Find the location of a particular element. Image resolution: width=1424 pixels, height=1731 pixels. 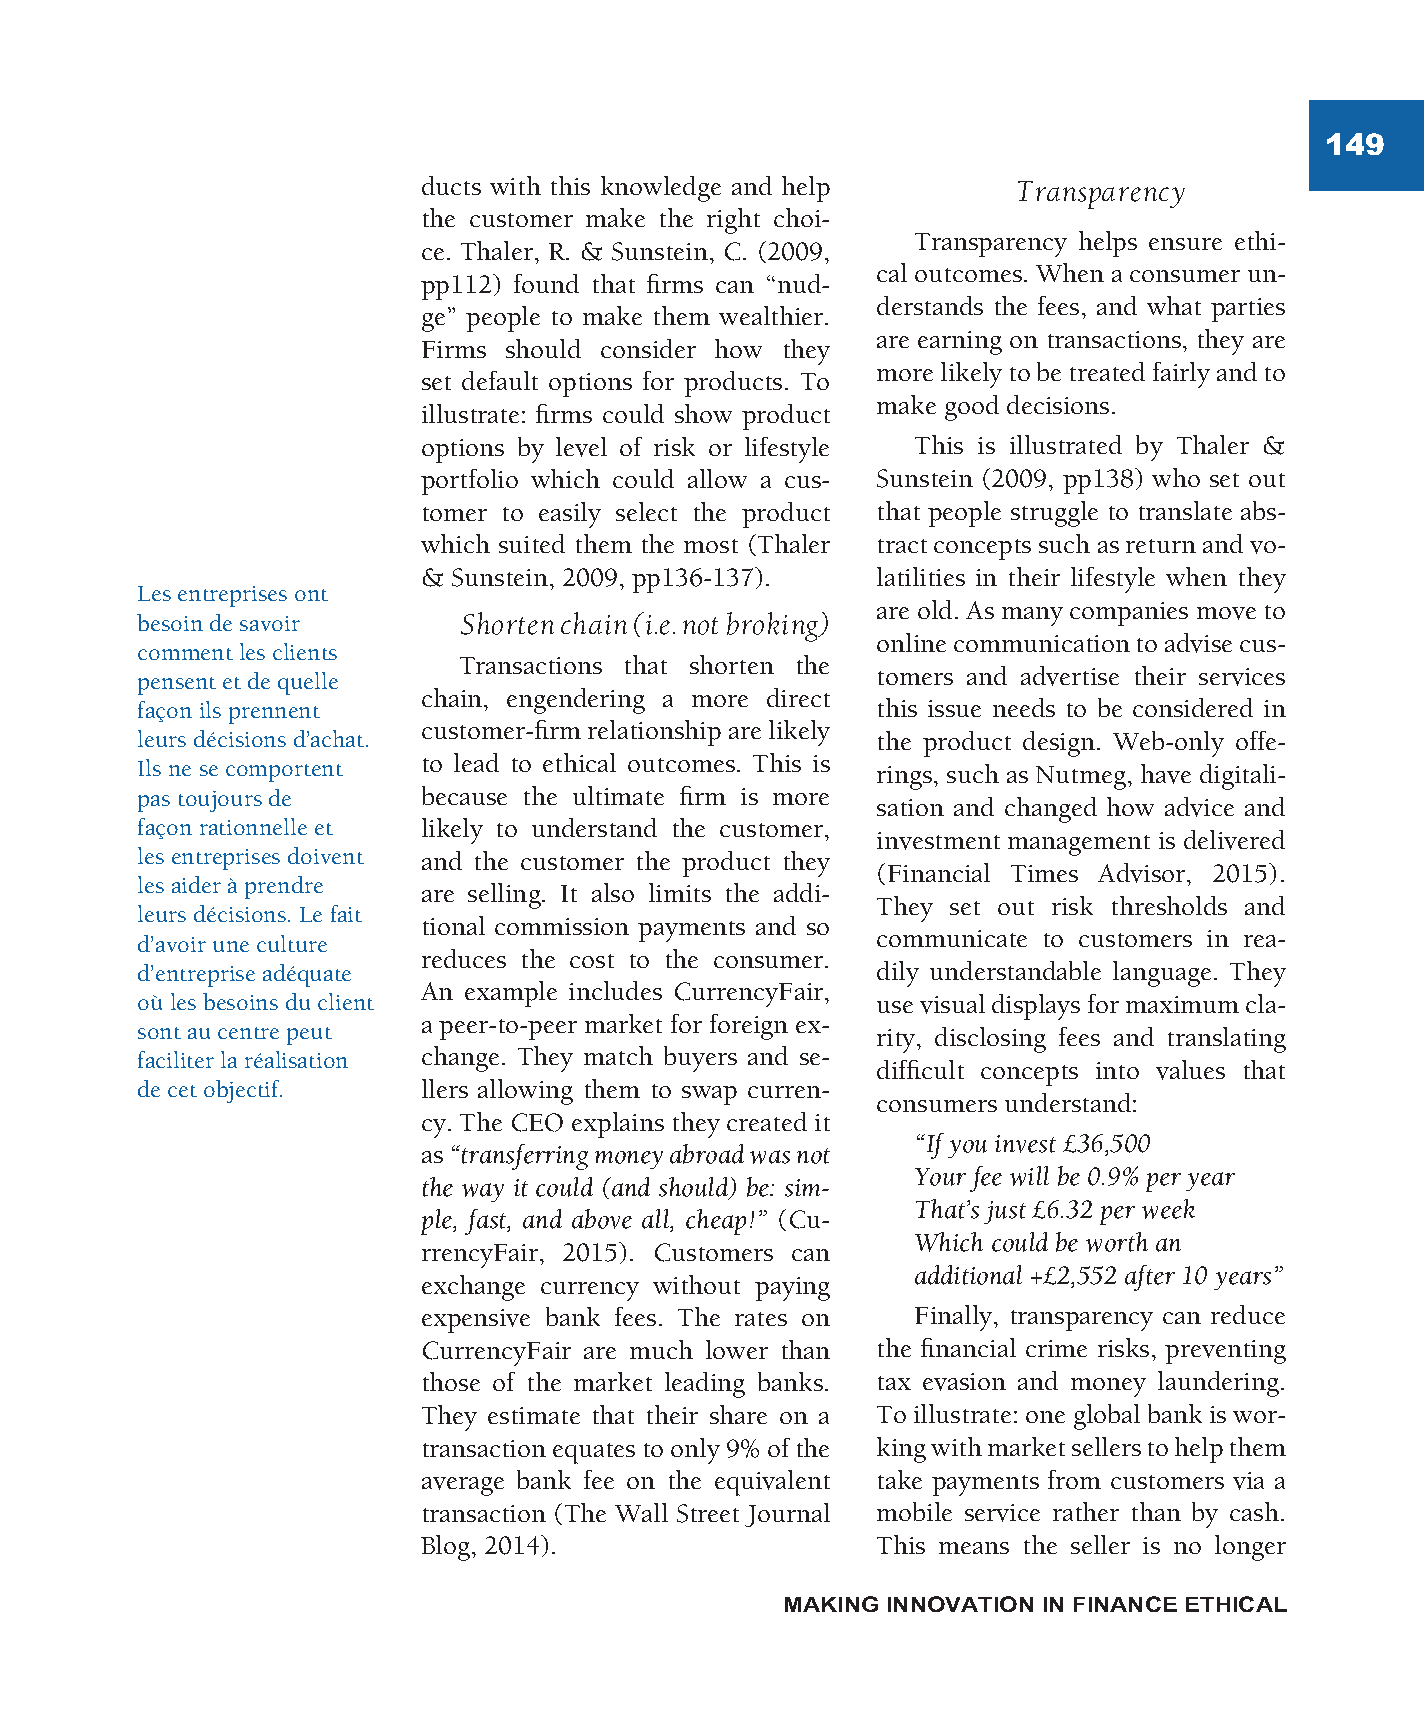

right is located at coordinates (733, 221).
